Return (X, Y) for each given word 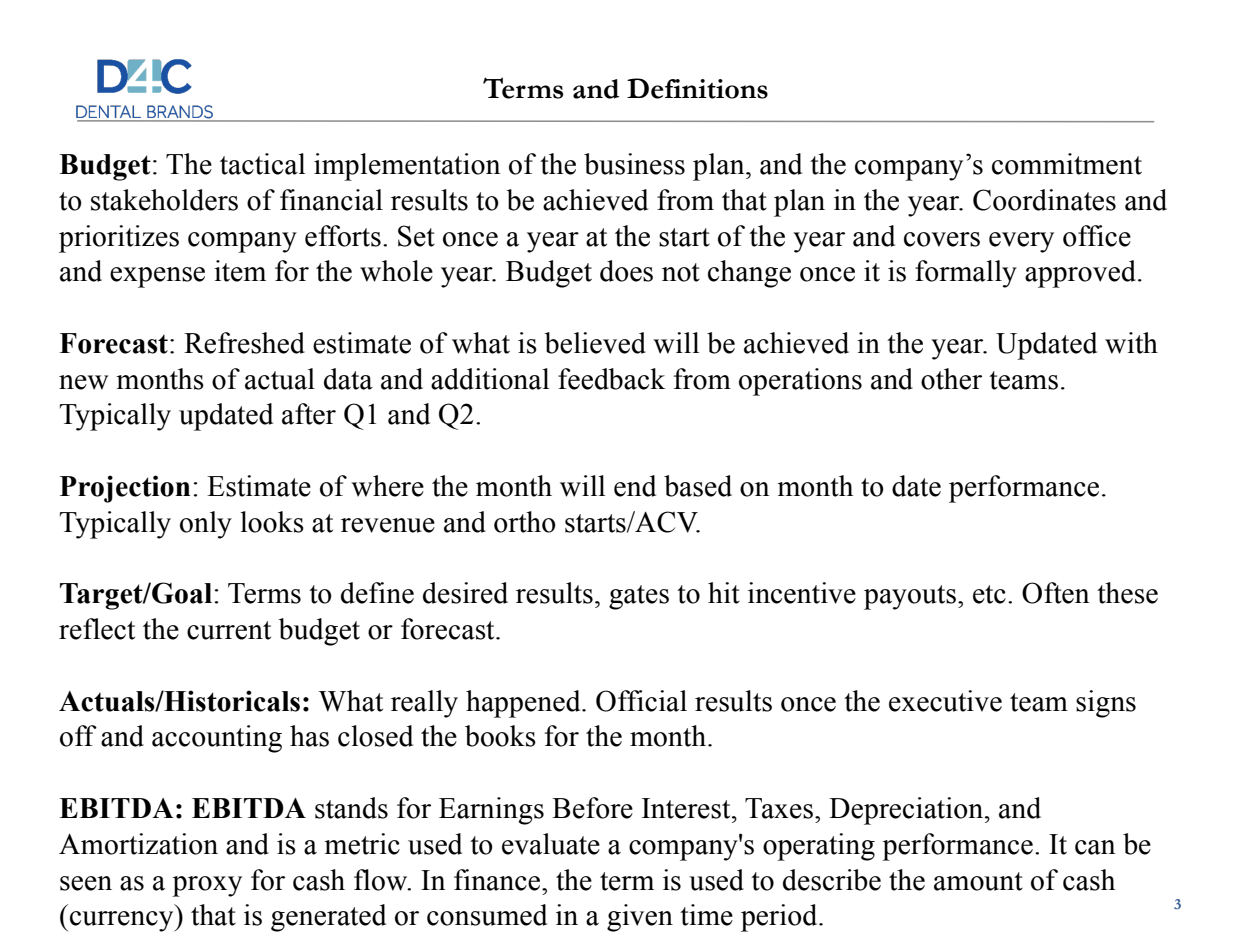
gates (639, 597)
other (951, 379)
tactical (262, 164)
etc (989, 594)
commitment (1067, 164)
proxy (207, 886)
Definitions (697, 88)
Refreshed (244, 343)
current (229, 630)
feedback (611, 379)
